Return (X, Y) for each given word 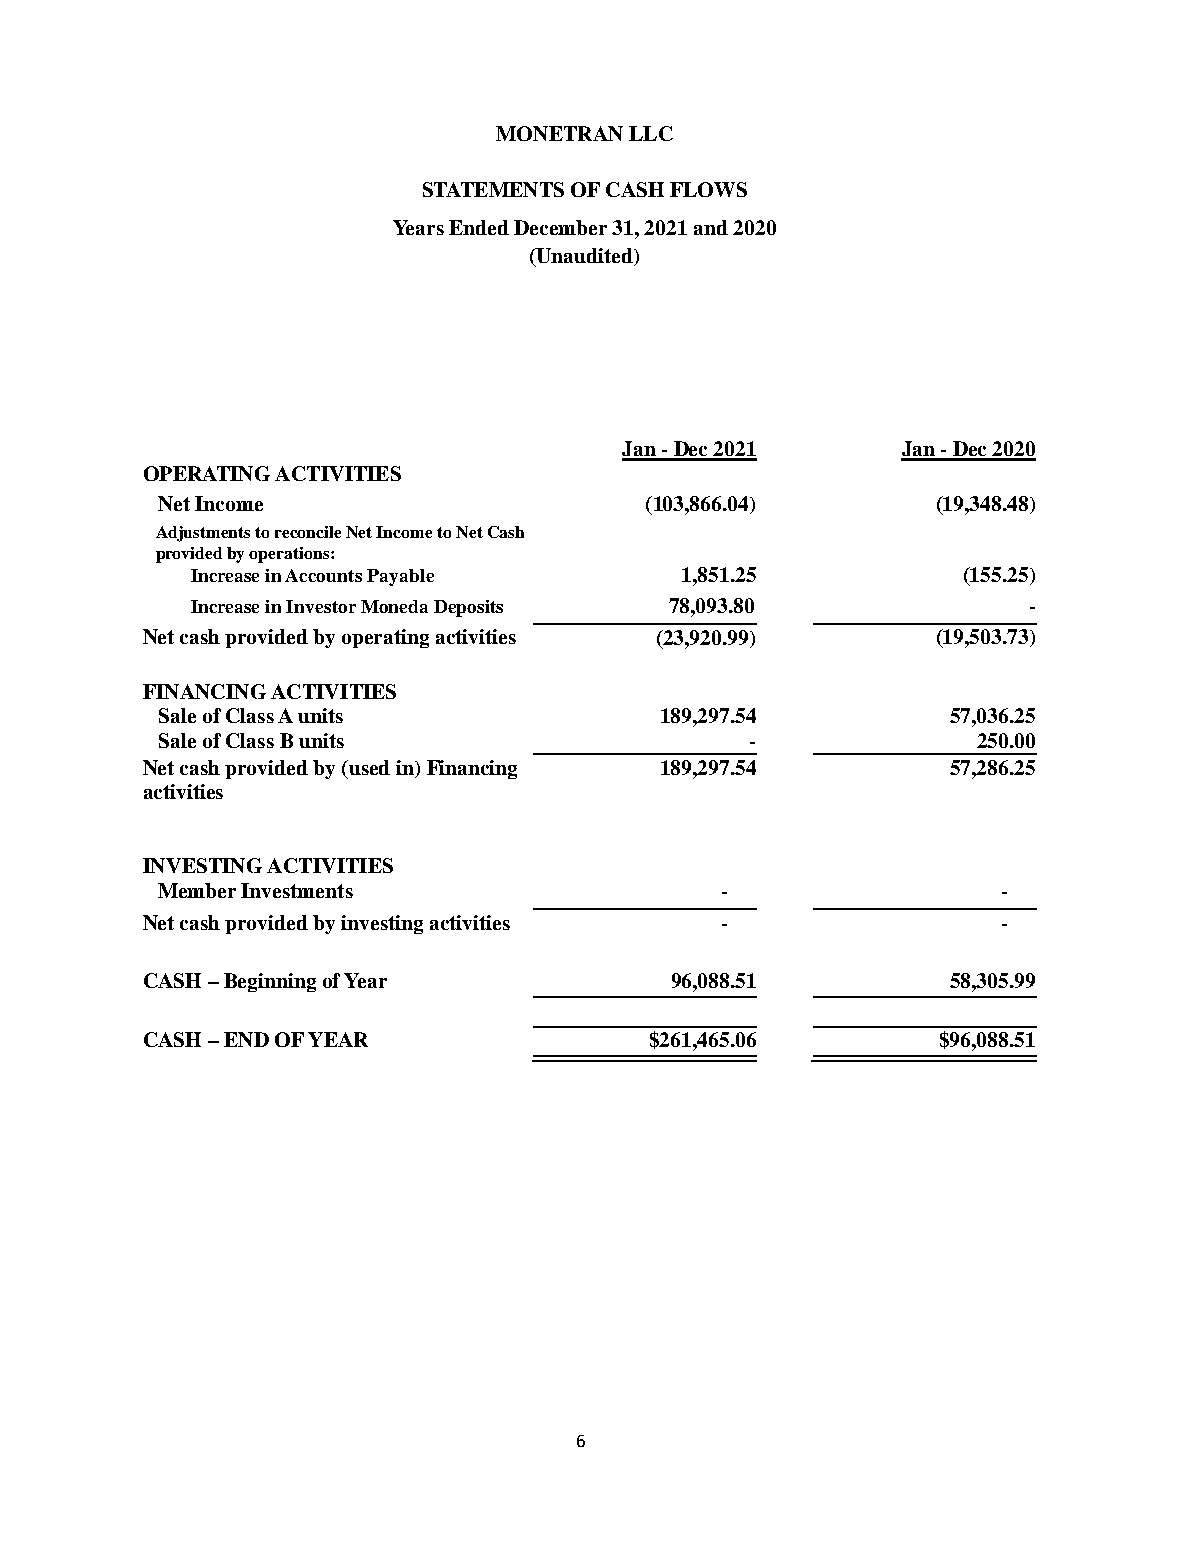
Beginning (270, 982)
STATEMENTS (493, 189)
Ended (479, 227)
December (560, 227)
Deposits (468, 608)
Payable (400, 577)
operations (290, 555)
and (711, 227)
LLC (651, 133)
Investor (321, 606)
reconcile (308, 532)
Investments (297, 890)
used (368, 767)
